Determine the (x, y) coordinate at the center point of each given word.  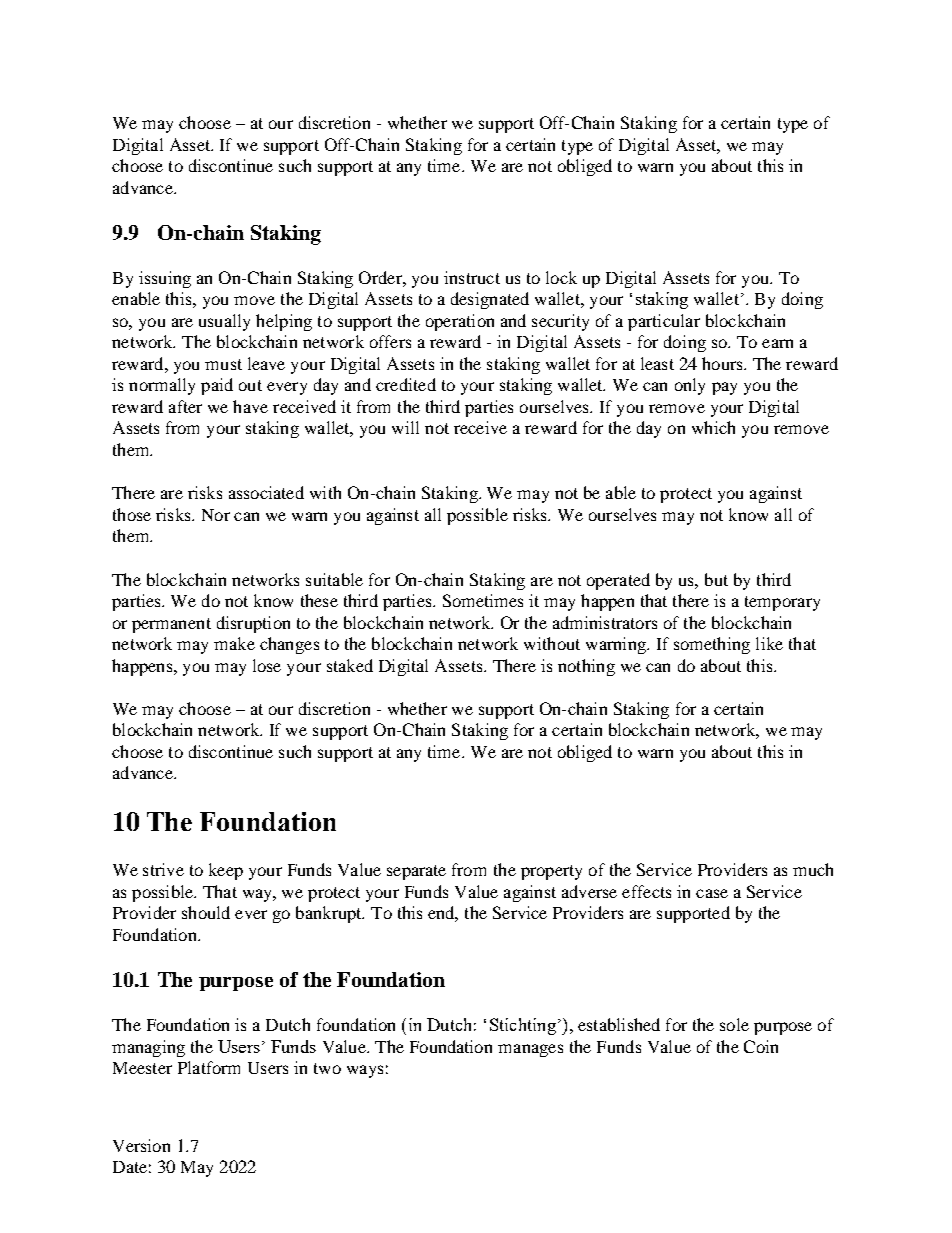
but (716, 579)
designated (490, 300)
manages (530, 1050)
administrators (605, 622)
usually (224, 322)
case (712, 893)
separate (416, 872)
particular (664, 322)
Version (141, 1145)
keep (226, 871)
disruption (253, 624)
